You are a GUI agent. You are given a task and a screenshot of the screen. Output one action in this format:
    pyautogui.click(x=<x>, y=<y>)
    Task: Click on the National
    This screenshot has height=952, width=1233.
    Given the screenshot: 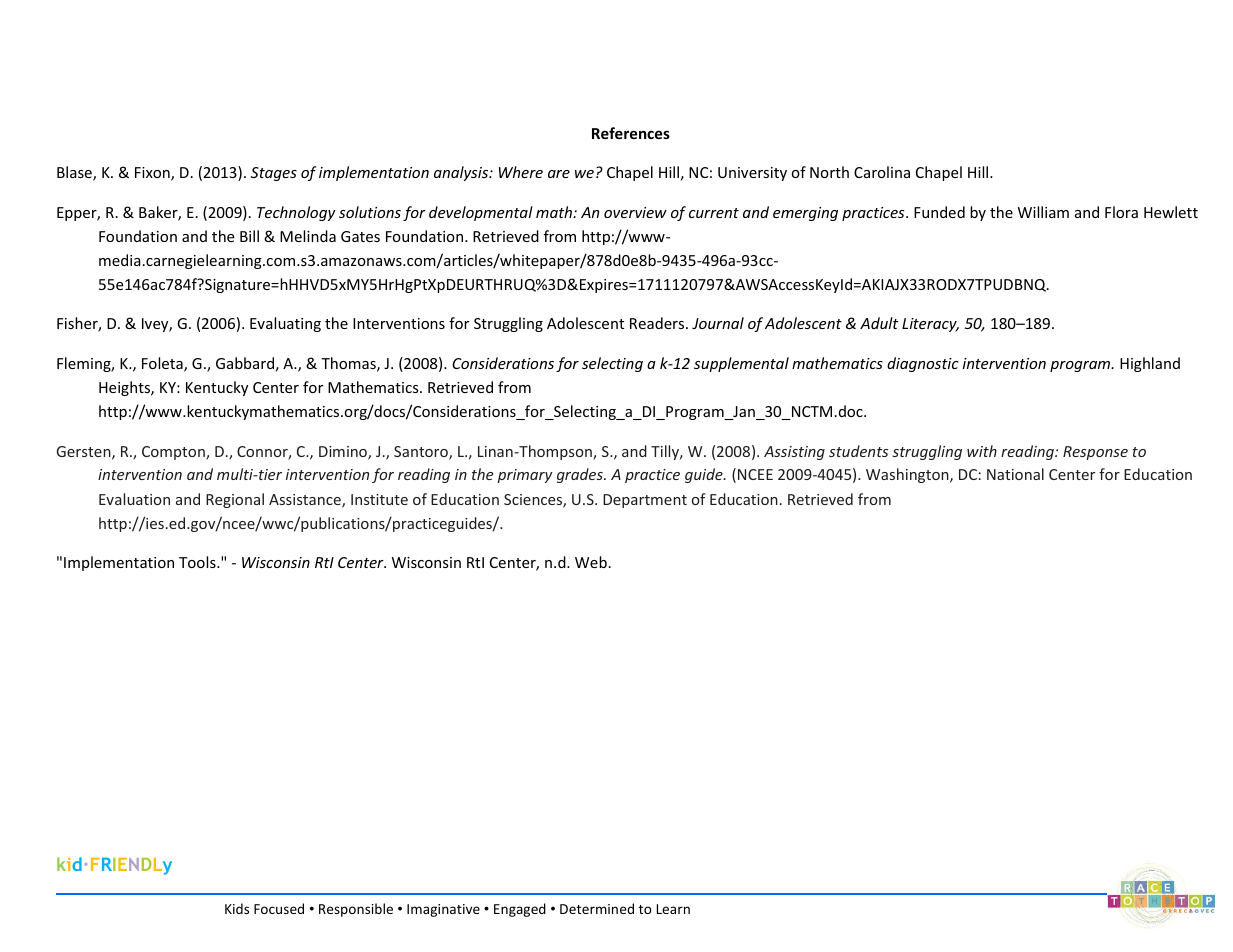 What is the action you would take?
    pyautogui.click(x=1015, y=474)
